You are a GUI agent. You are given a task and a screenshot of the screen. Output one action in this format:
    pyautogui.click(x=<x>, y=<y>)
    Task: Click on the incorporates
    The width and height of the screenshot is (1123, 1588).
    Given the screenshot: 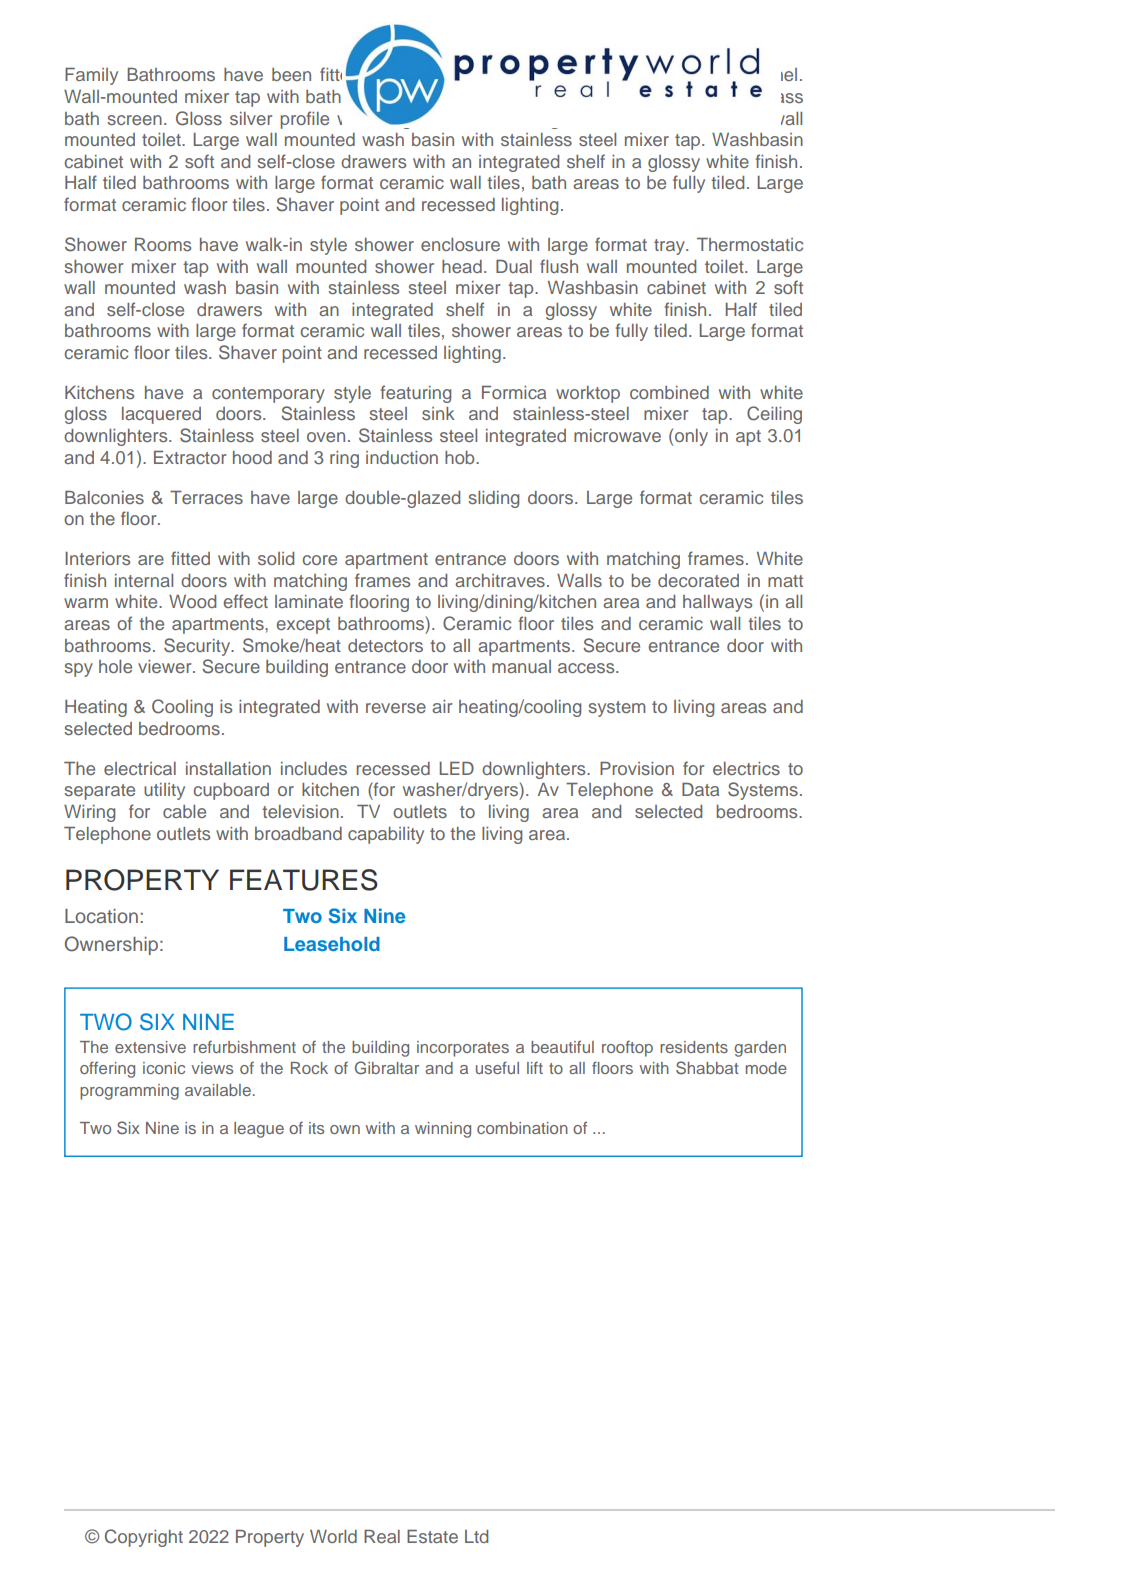 What is the action you would take?
    pyautogui.click(x=463, y=1049)
